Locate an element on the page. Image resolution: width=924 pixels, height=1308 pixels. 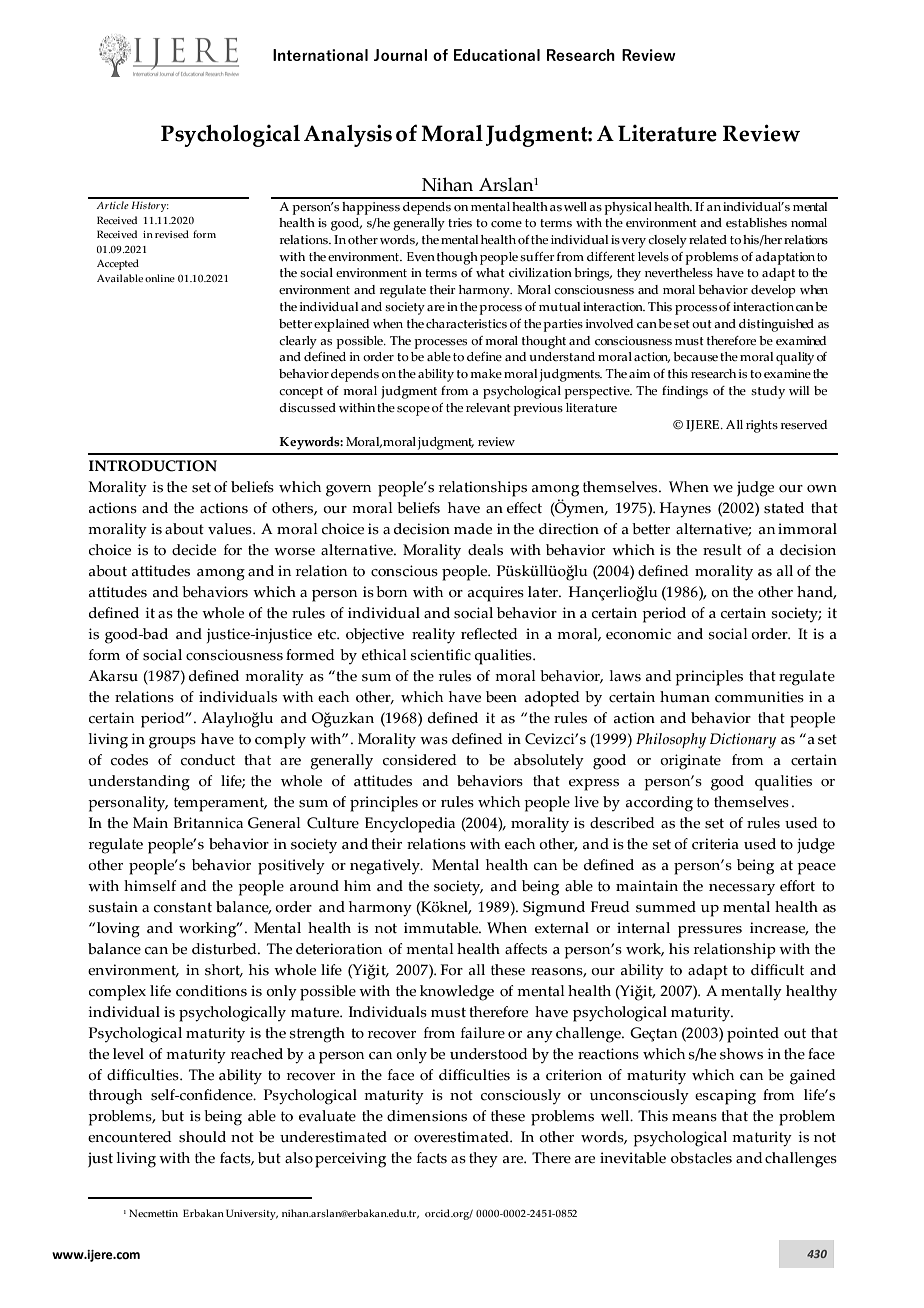
should is located at coordinates (202, 1137).
